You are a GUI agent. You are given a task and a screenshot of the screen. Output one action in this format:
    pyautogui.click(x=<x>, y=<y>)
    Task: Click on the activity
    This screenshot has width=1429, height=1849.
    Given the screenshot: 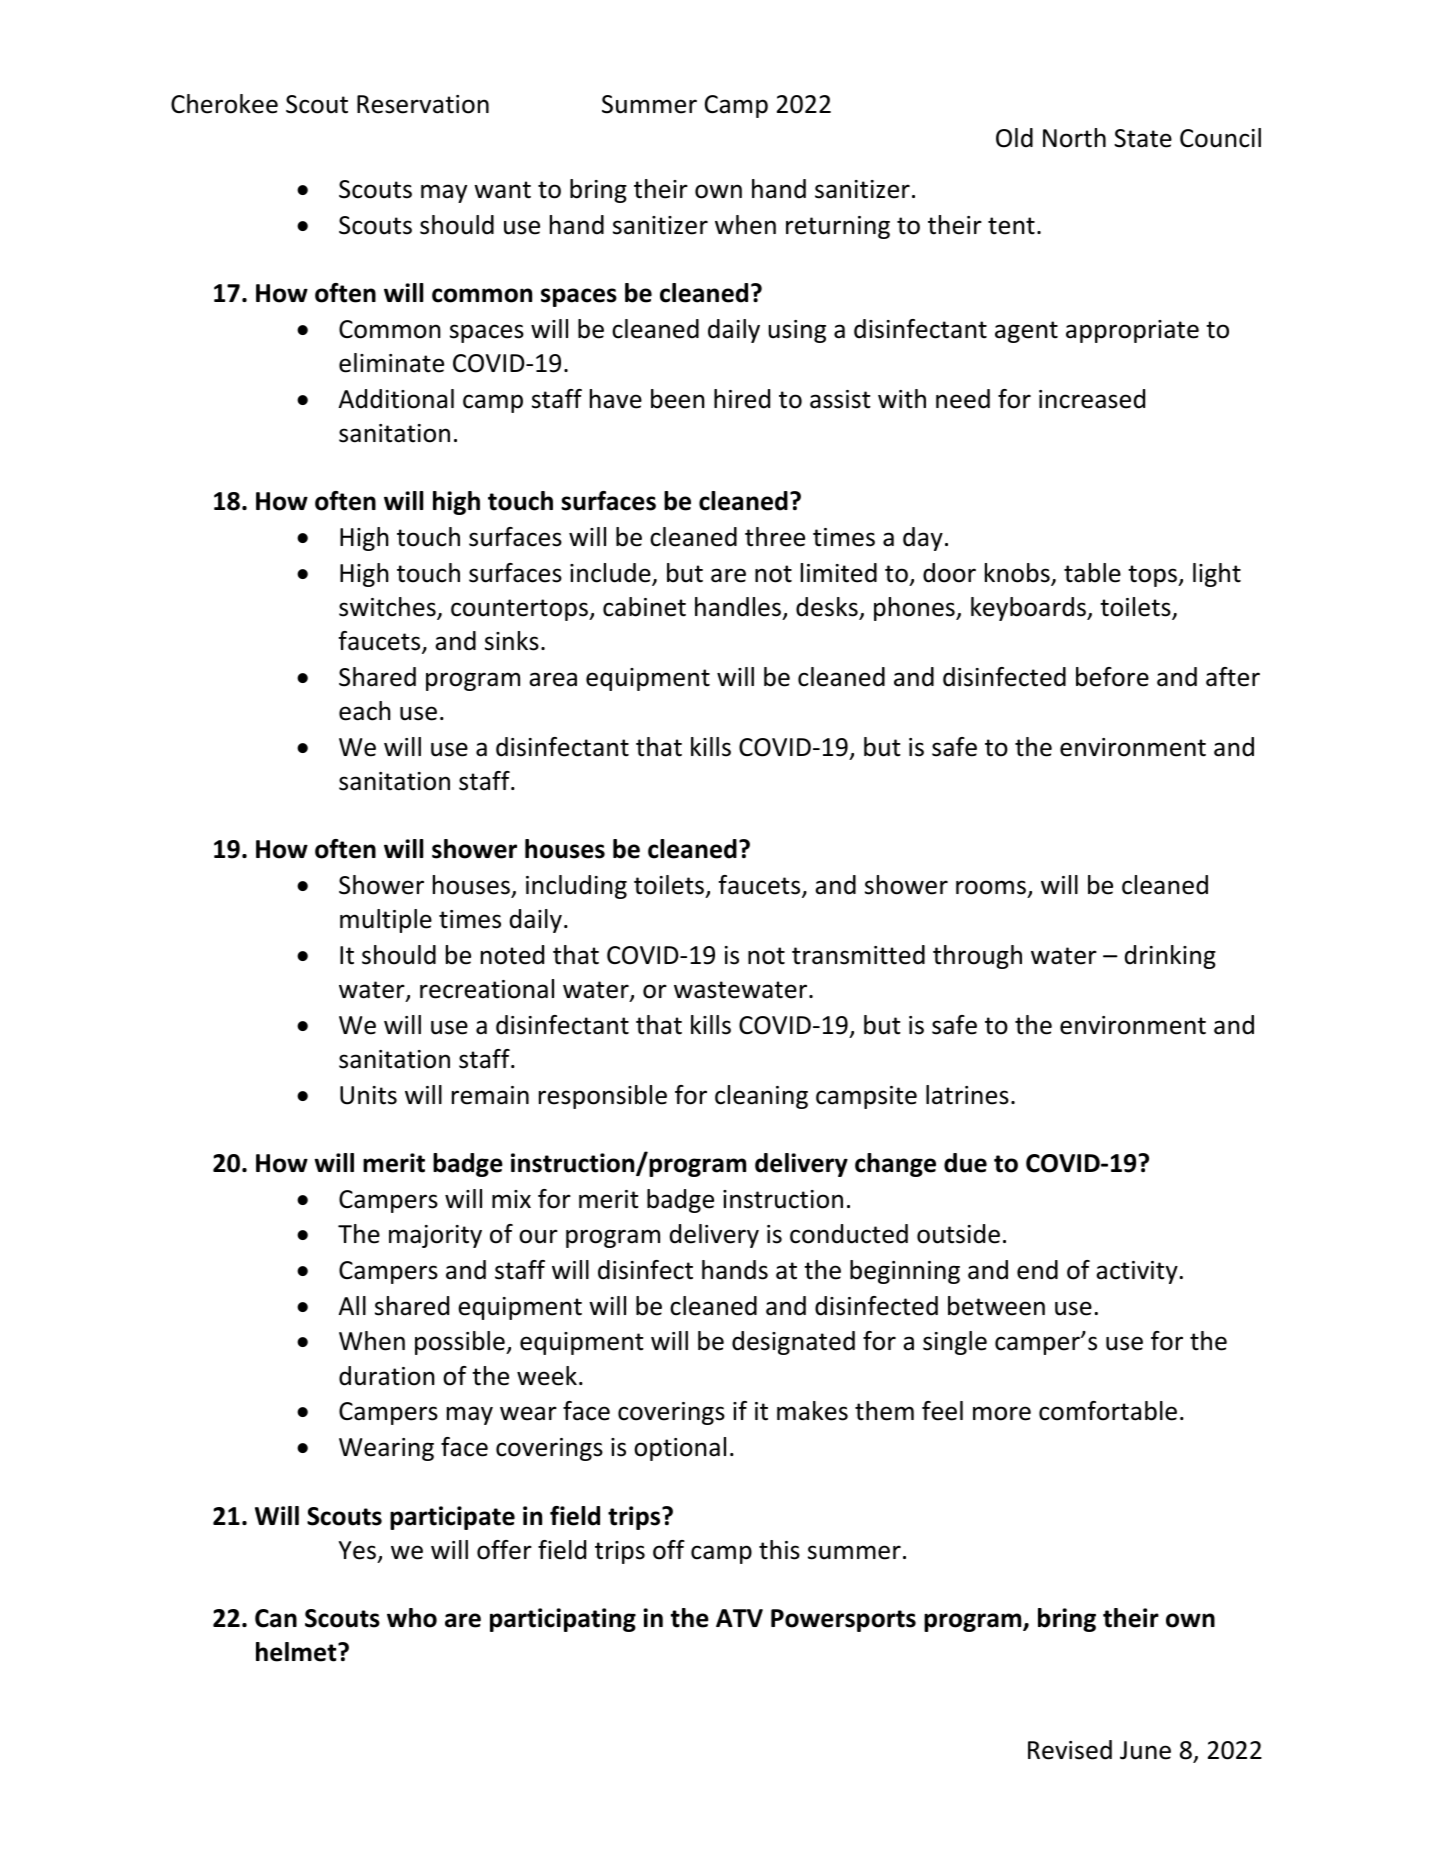 What is the action you would take?
    pyautogui.click(x=1137, y=1272)
